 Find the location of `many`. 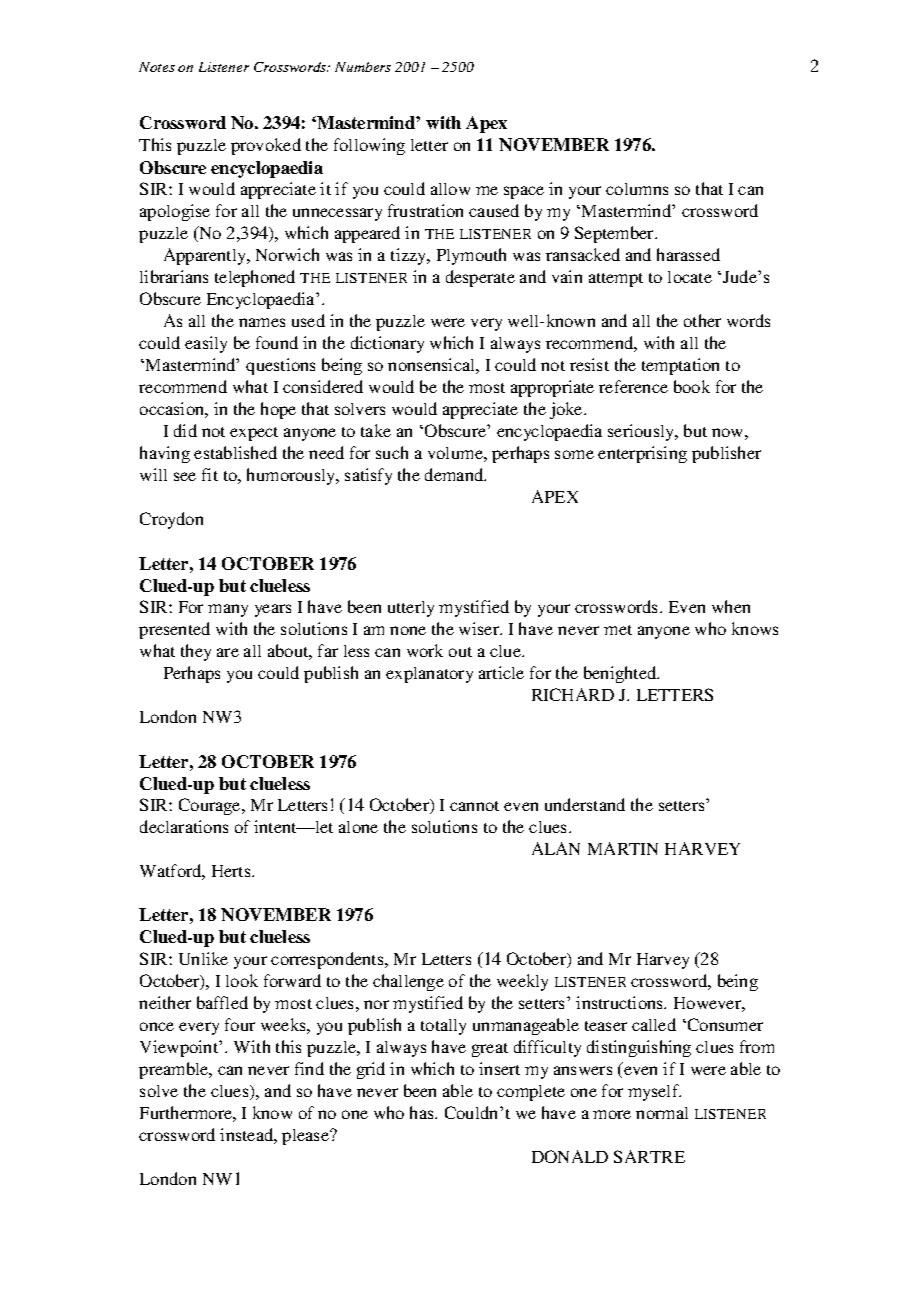

many is located at coordinates (228, 610).
